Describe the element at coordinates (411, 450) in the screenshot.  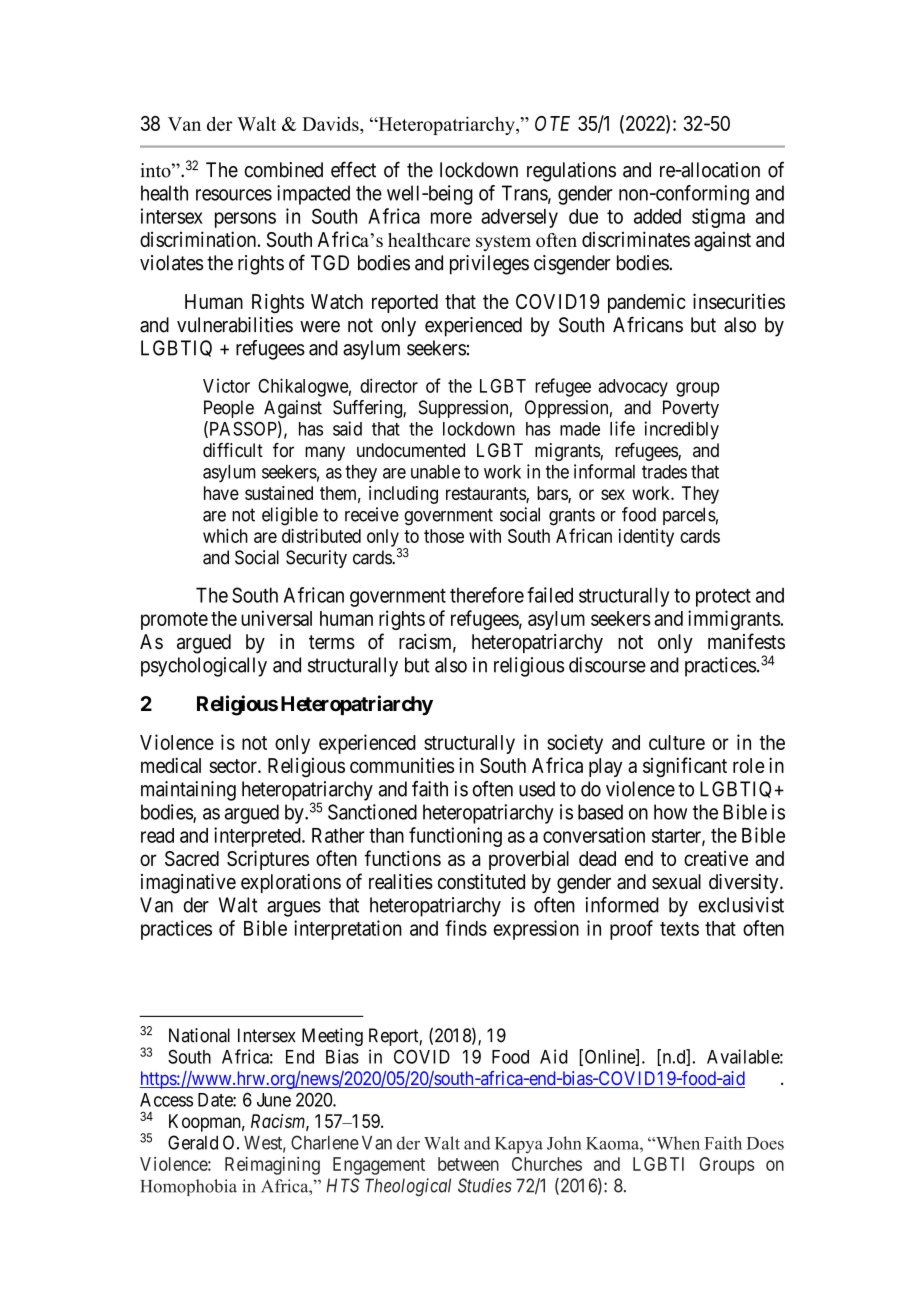
I see `undocumented` at that location.
